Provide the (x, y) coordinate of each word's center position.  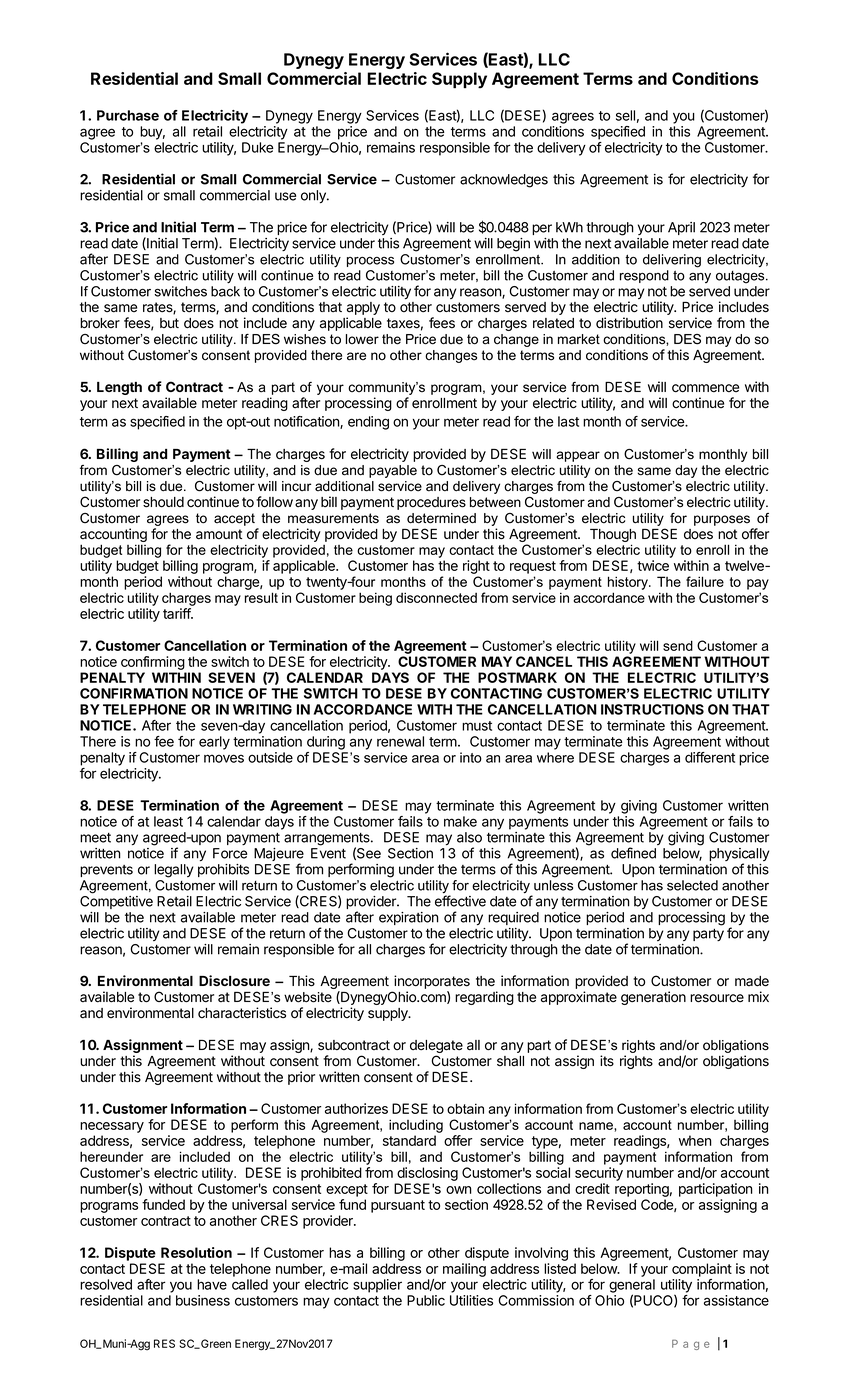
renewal (400, 741)
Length (119, 388)
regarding (484, 998)
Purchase (128, 115)
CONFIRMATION (134, 693)
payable (393, 471)
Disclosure (234, 980)
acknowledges (504, 181)
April (681, 228)
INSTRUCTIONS (652, 709)
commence (705, 388)
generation (653, 998)
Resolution (196, 1252)
